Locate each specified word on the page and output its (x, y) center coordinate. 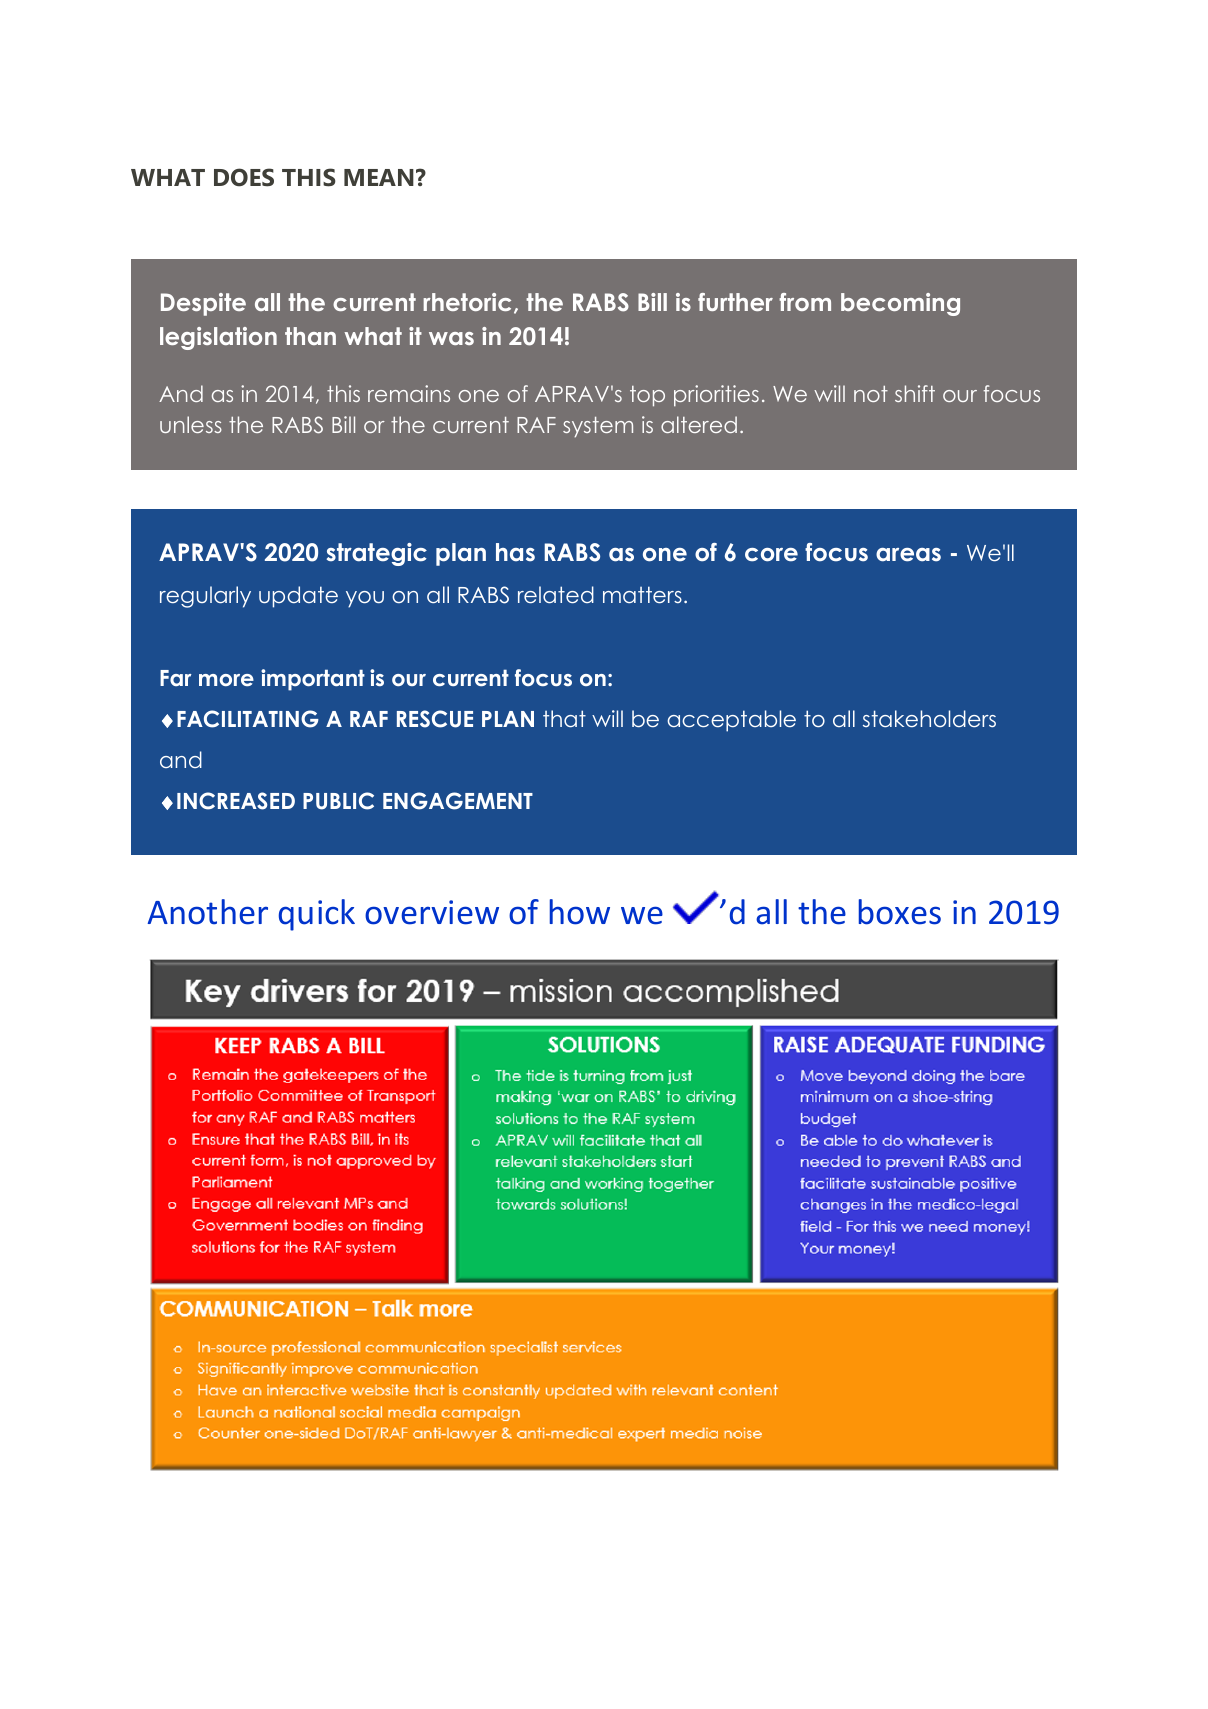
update (298, 597)
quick (317, 915)
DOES (244, 177)
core (771, 555)
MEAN (379, 177)
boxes (900, 912)
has (515, 552)
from (805, 302)
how (580, 912)
